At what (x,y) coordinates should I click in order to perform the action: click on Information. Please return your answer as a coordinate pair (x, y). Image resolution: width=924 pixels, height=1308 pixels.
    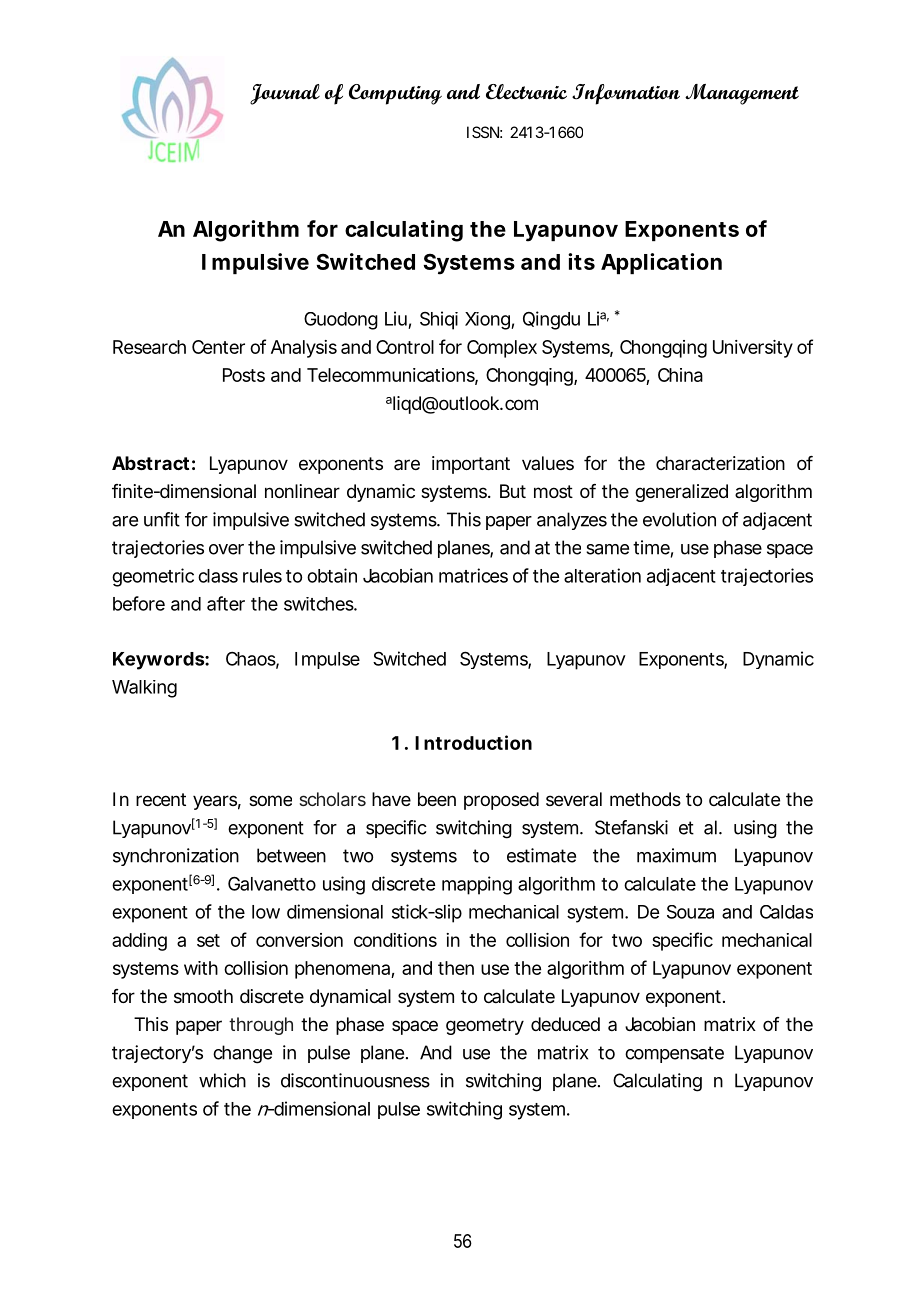
    Looking at the image, I should click on (626, 94).
